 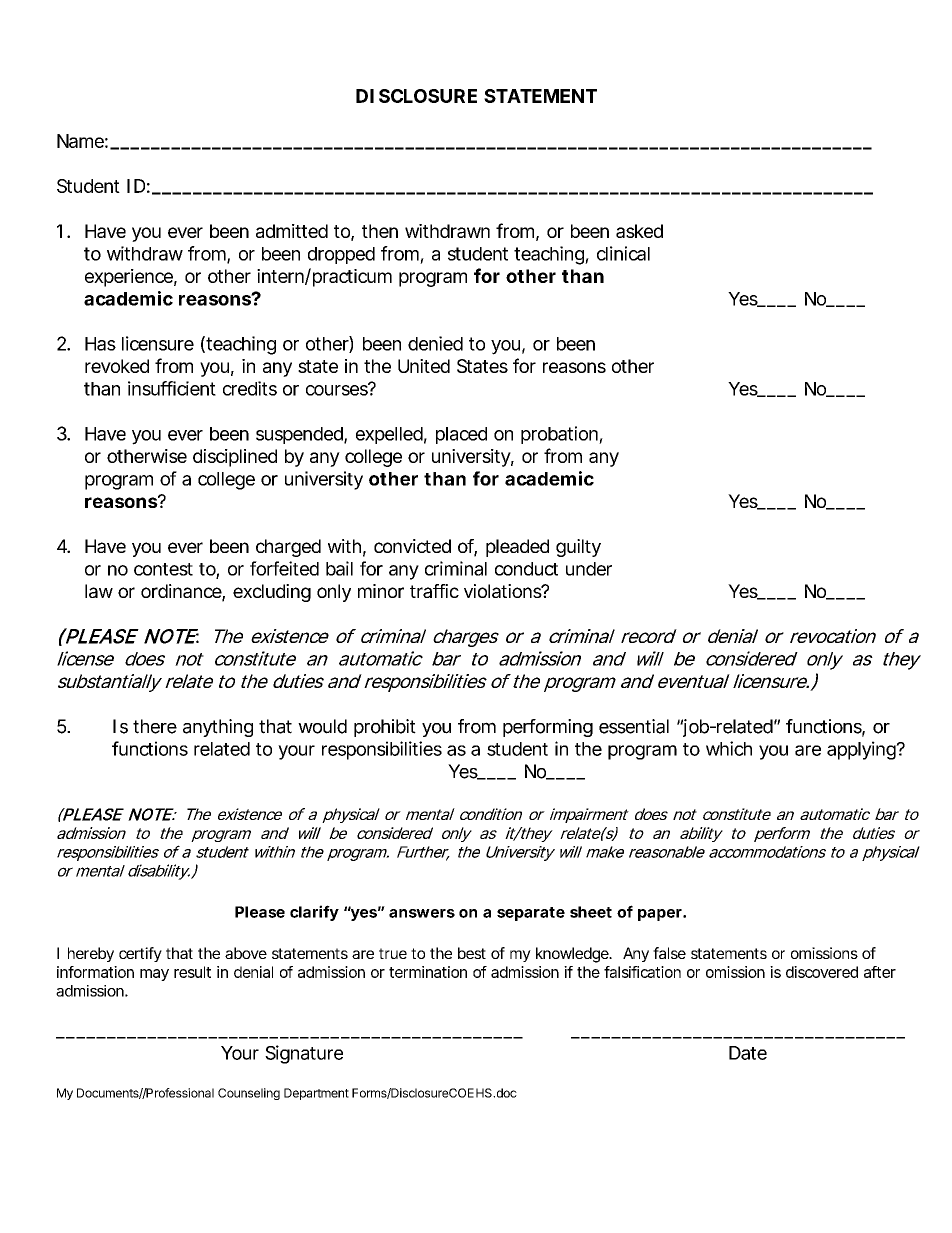 What do you see at coordinates (380, 231) in the image?
I see `then` at bounding box center [380, 231].
